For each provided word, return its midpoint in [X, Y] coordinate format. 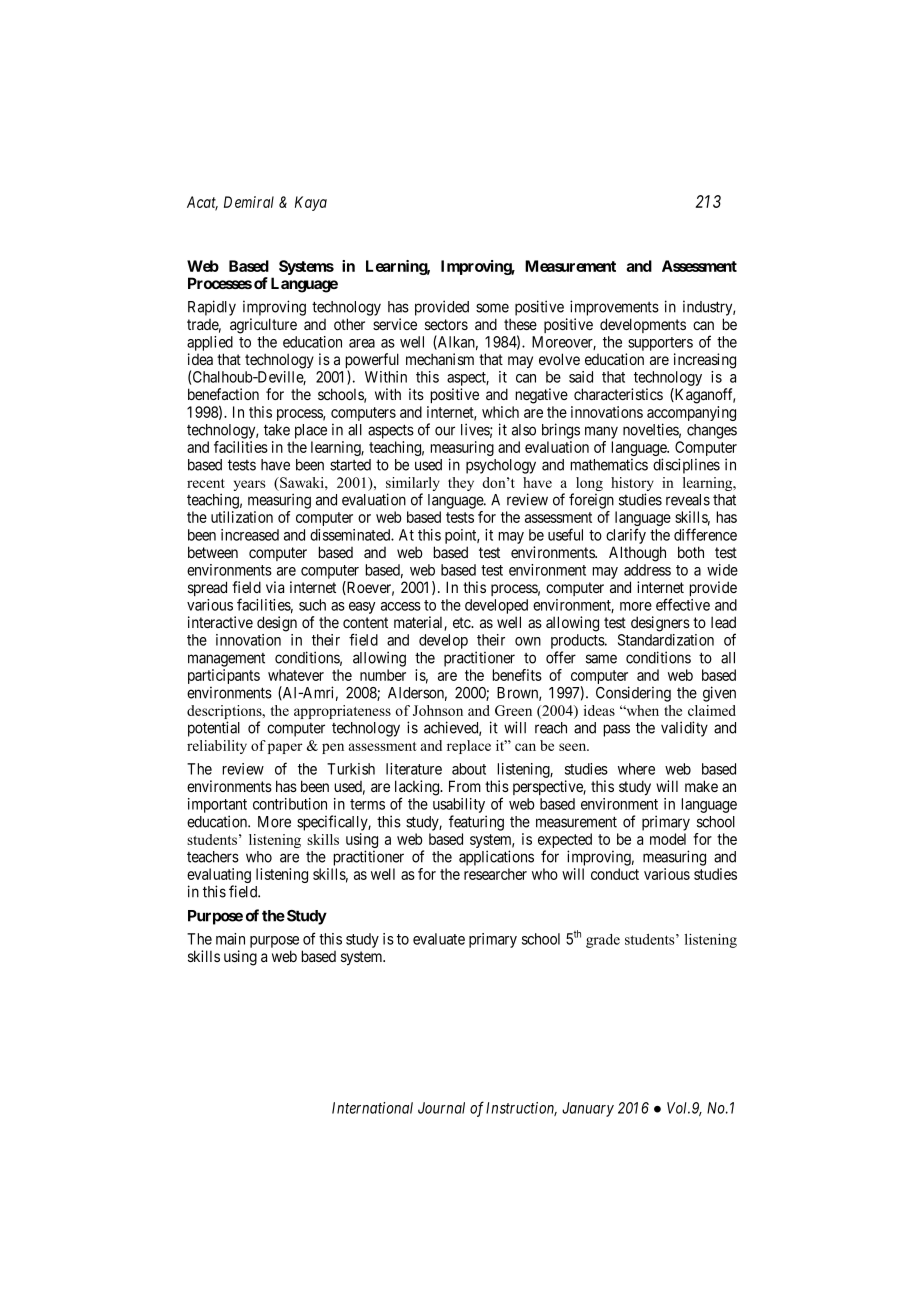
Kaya [311, 203]
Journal [441, 1108]
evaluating [219, 877]
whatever [296, 675]
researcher [495, 874]
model [668, 839]
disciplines [686, 466]
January [588, 1109]
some [492, 308]
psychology [501, 466]
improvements [614, 308]
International [372, 1108]
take [277, 430]
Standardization [666, 640]
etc [462, 622]
